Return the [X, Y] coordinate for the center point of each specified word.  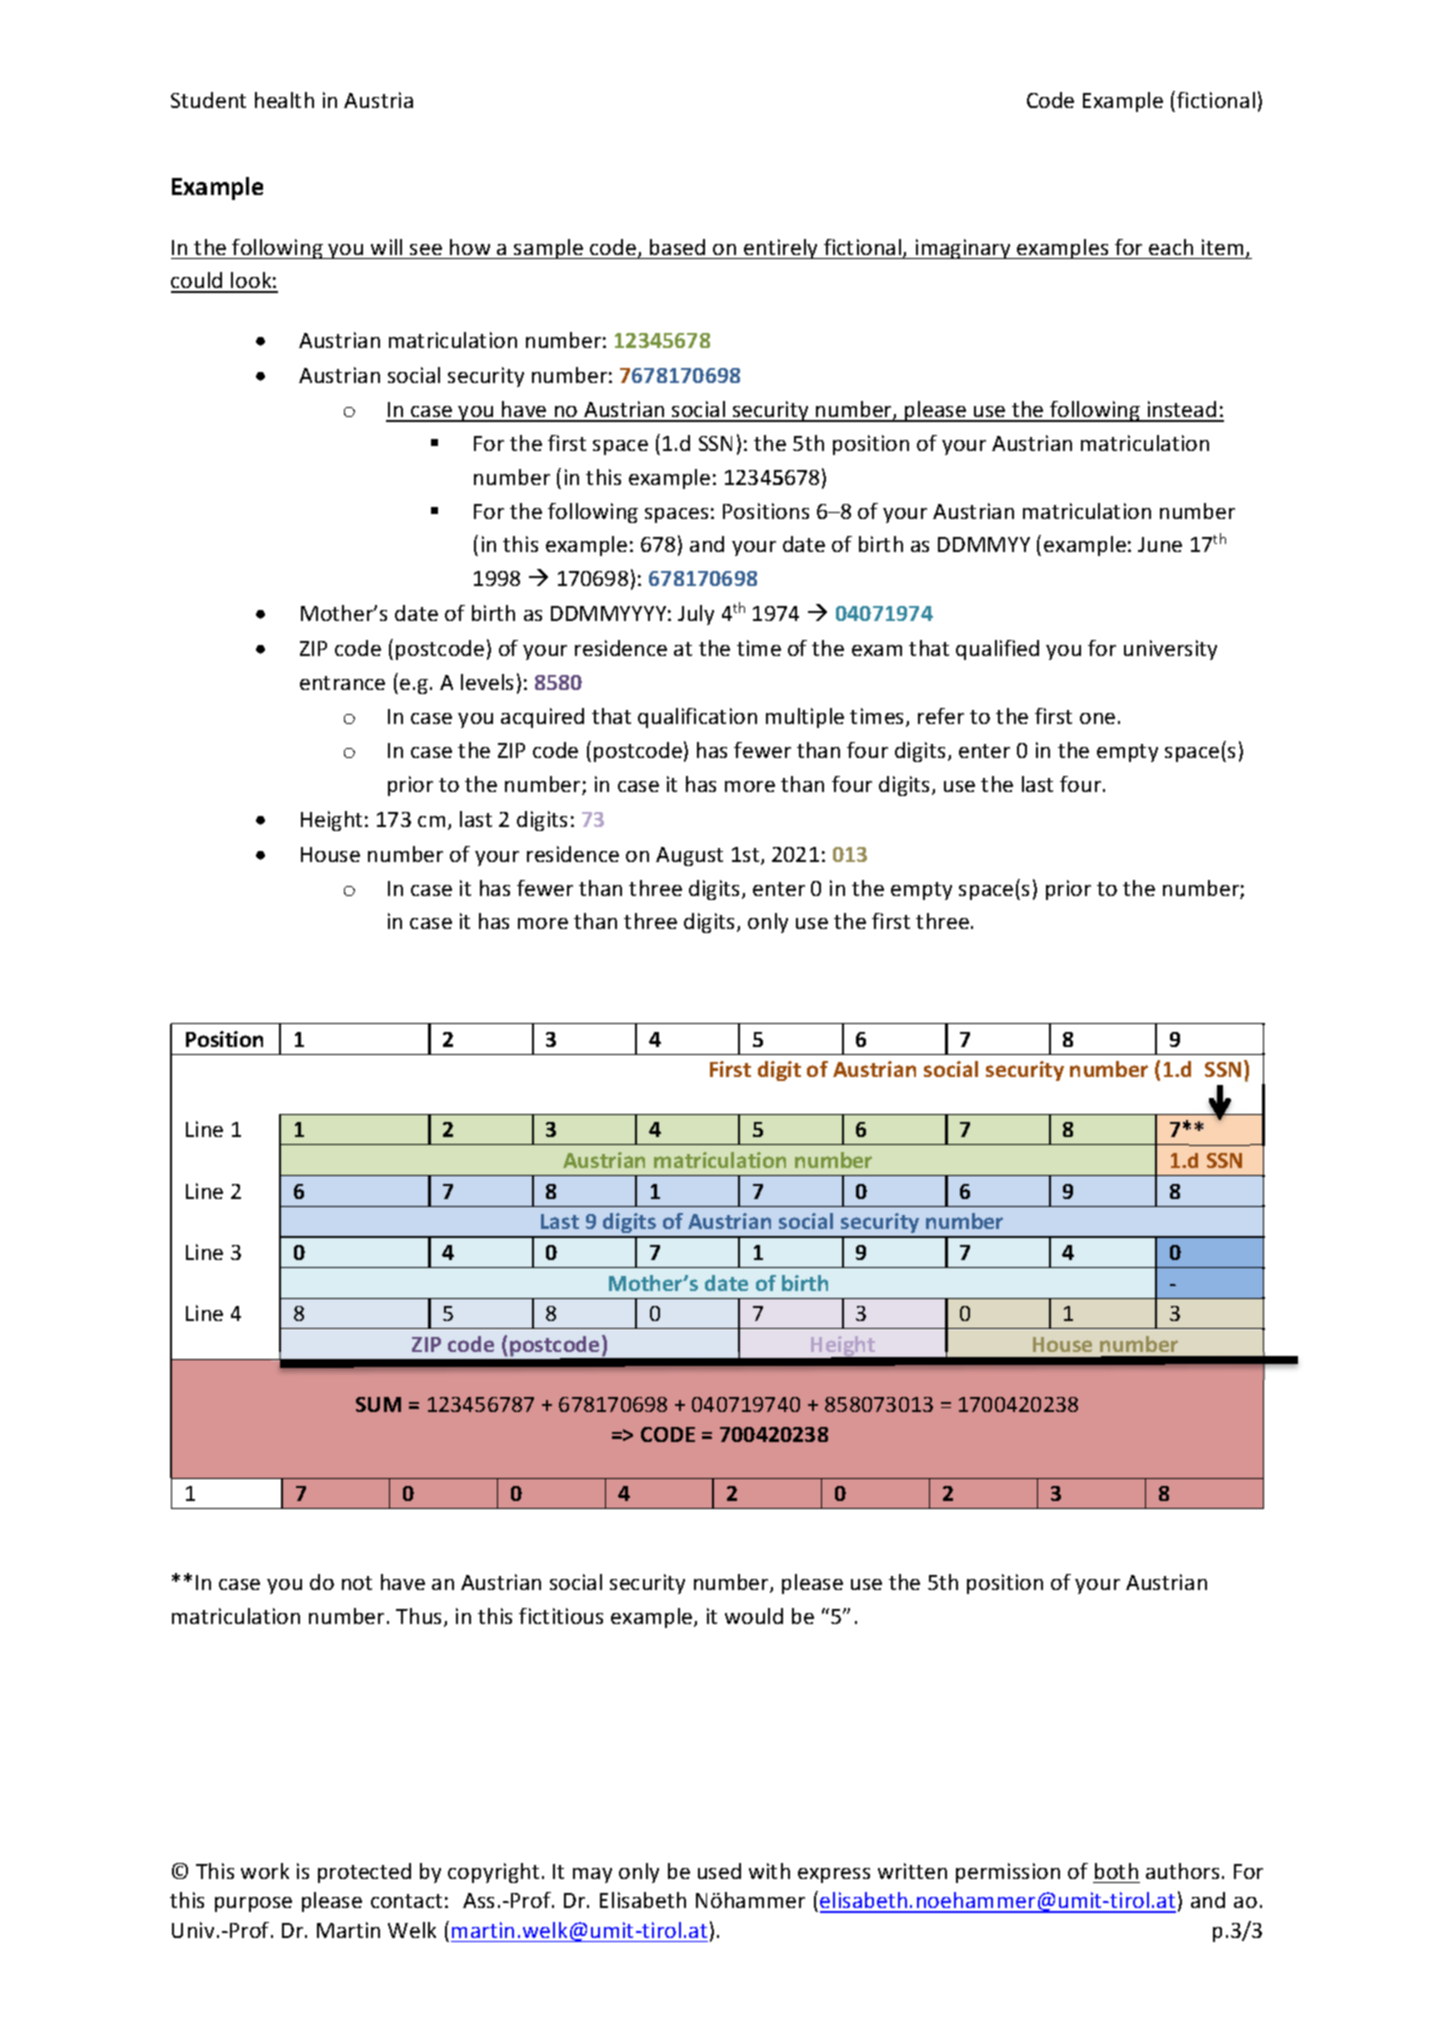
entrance [342, 683]
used [719, 1871]
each [1171, 247]
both [1116, 1871]
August [689, 856]
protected [364, 1873]
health [284, 100]
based [677, 247]
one [1097, 718]
